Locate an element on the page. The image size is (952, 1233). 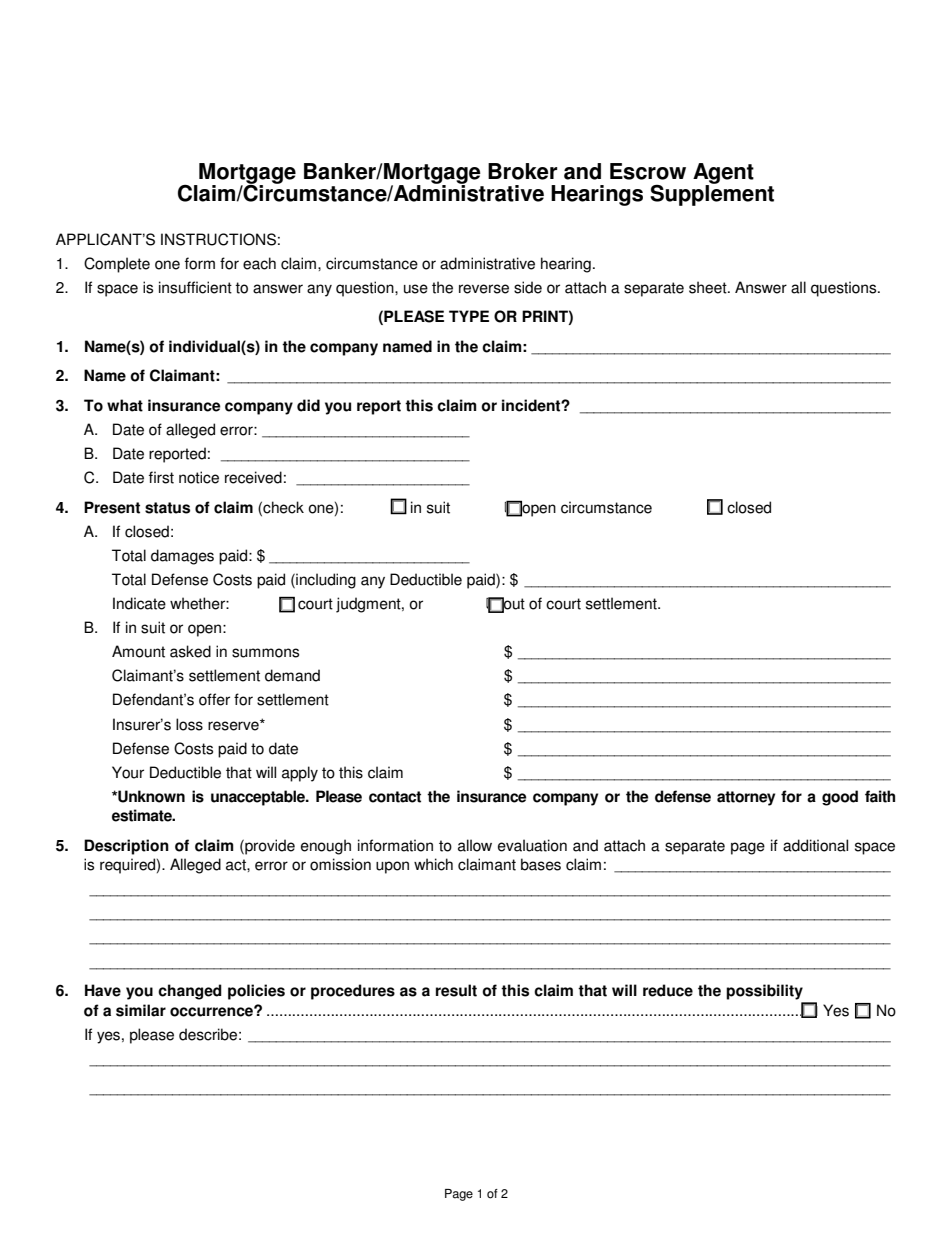
Broker is located at coordinates (522, 171).
